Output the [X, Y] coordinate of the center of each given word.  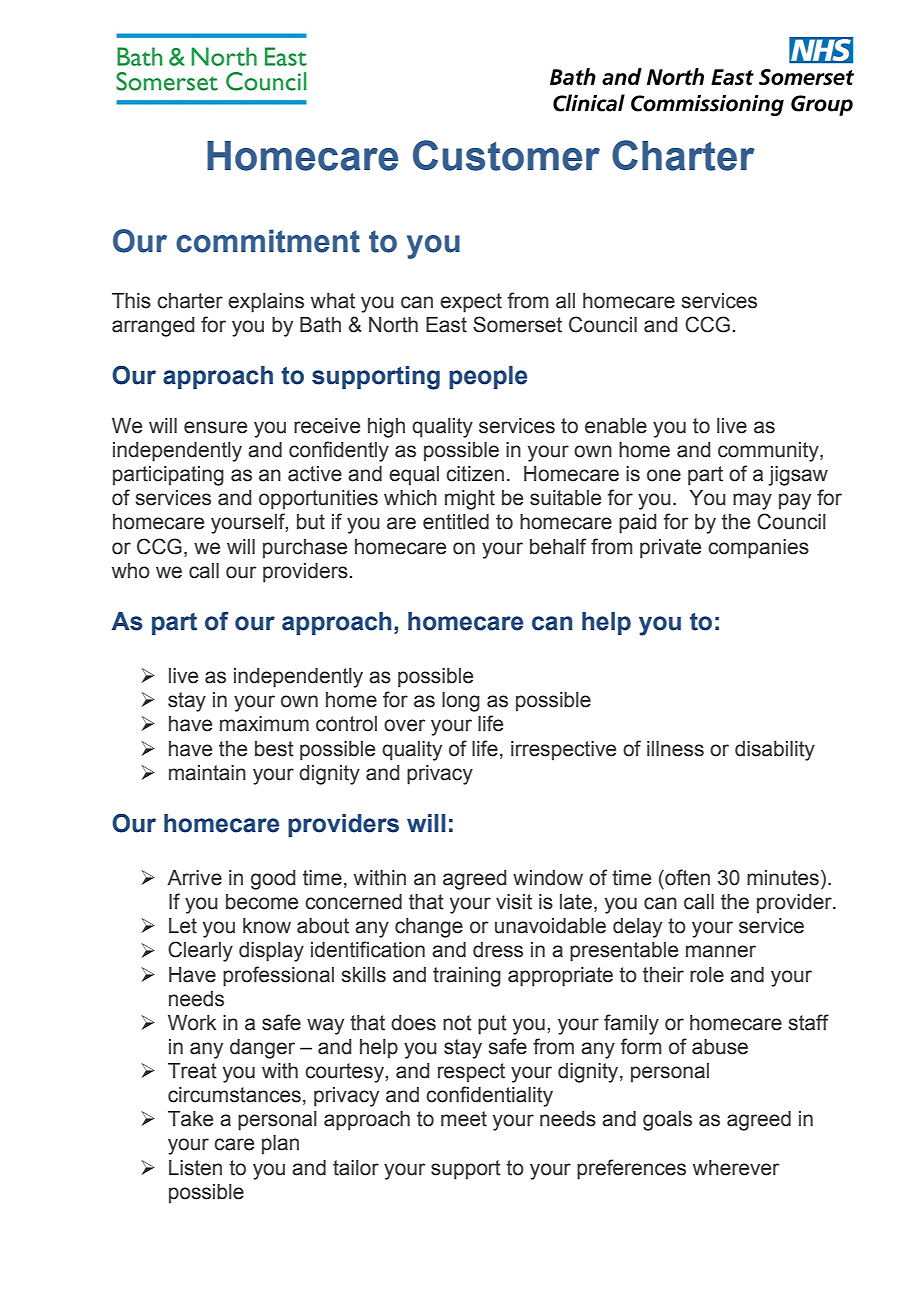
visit [514, 902]
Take [190, 1119]
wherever [736, 1168]
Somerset [517, 324]
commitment [268, 241]
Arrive [194, 878]
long [461, 702]
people [488, 377]
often [686, 877]
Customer [506, 155]
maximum [264, 724]
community [769, 452]
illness [675, 749]
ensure [215, 427]
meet [464, 1119]
